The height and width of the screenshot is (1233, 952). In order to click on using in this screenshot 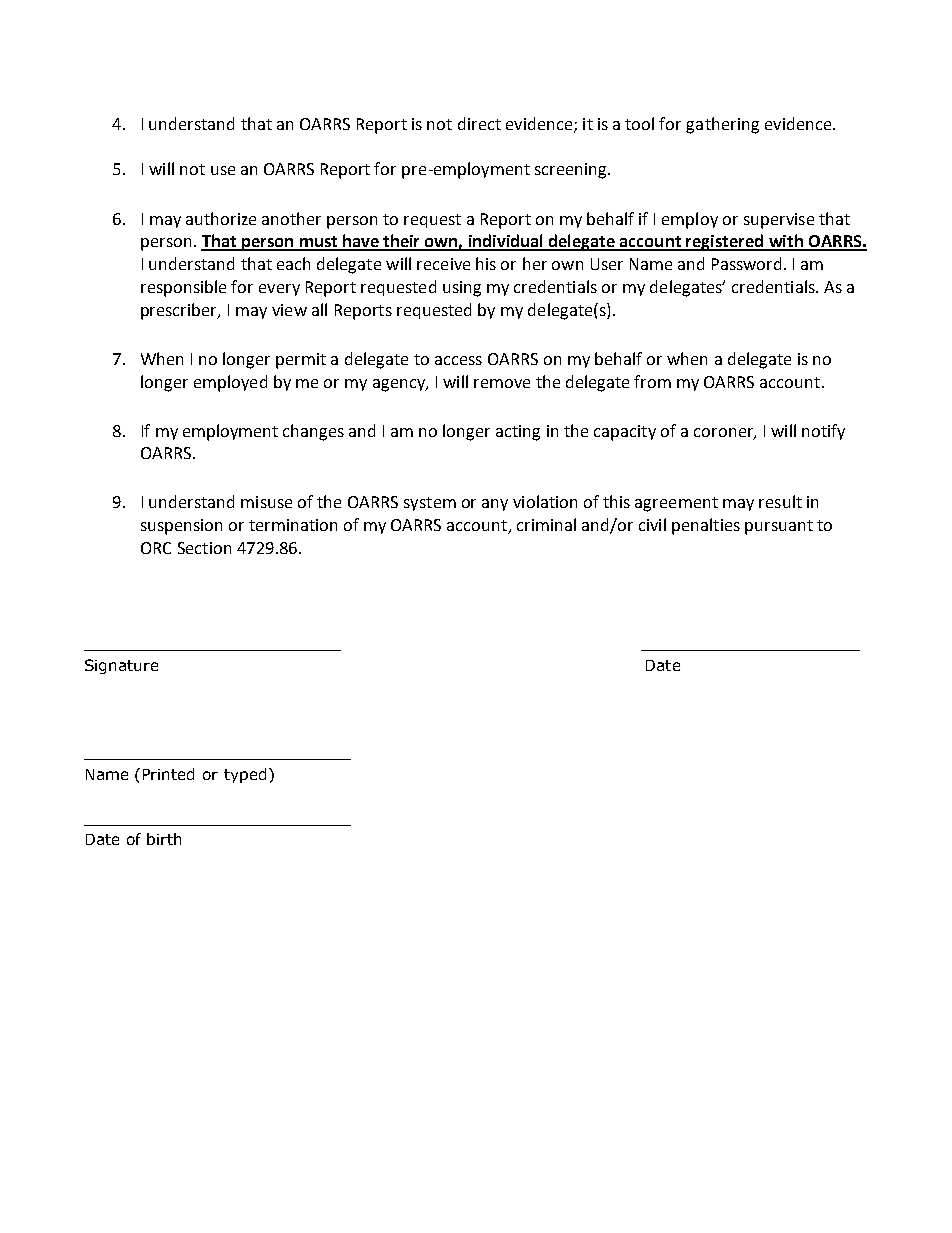, I will do `click(462, 289)`.
